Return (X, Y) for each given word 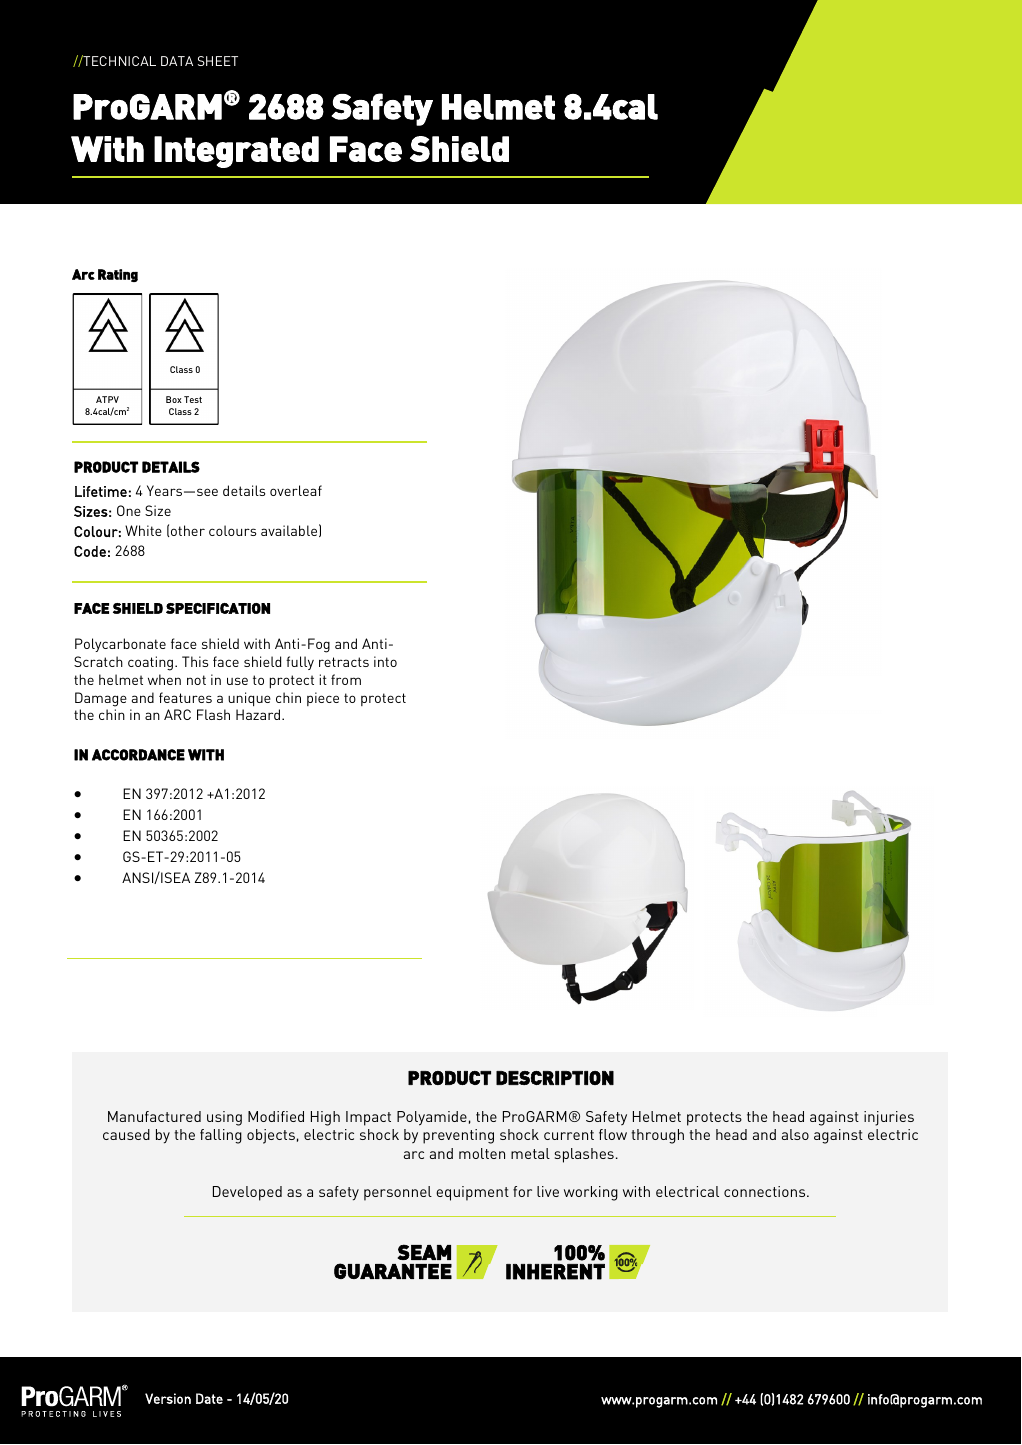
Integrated (236, 152)
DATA (177, 61)
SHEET (218, 61)
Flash (213, 714)
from (346, 679)
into (385, 661)
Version (168, 1398)
